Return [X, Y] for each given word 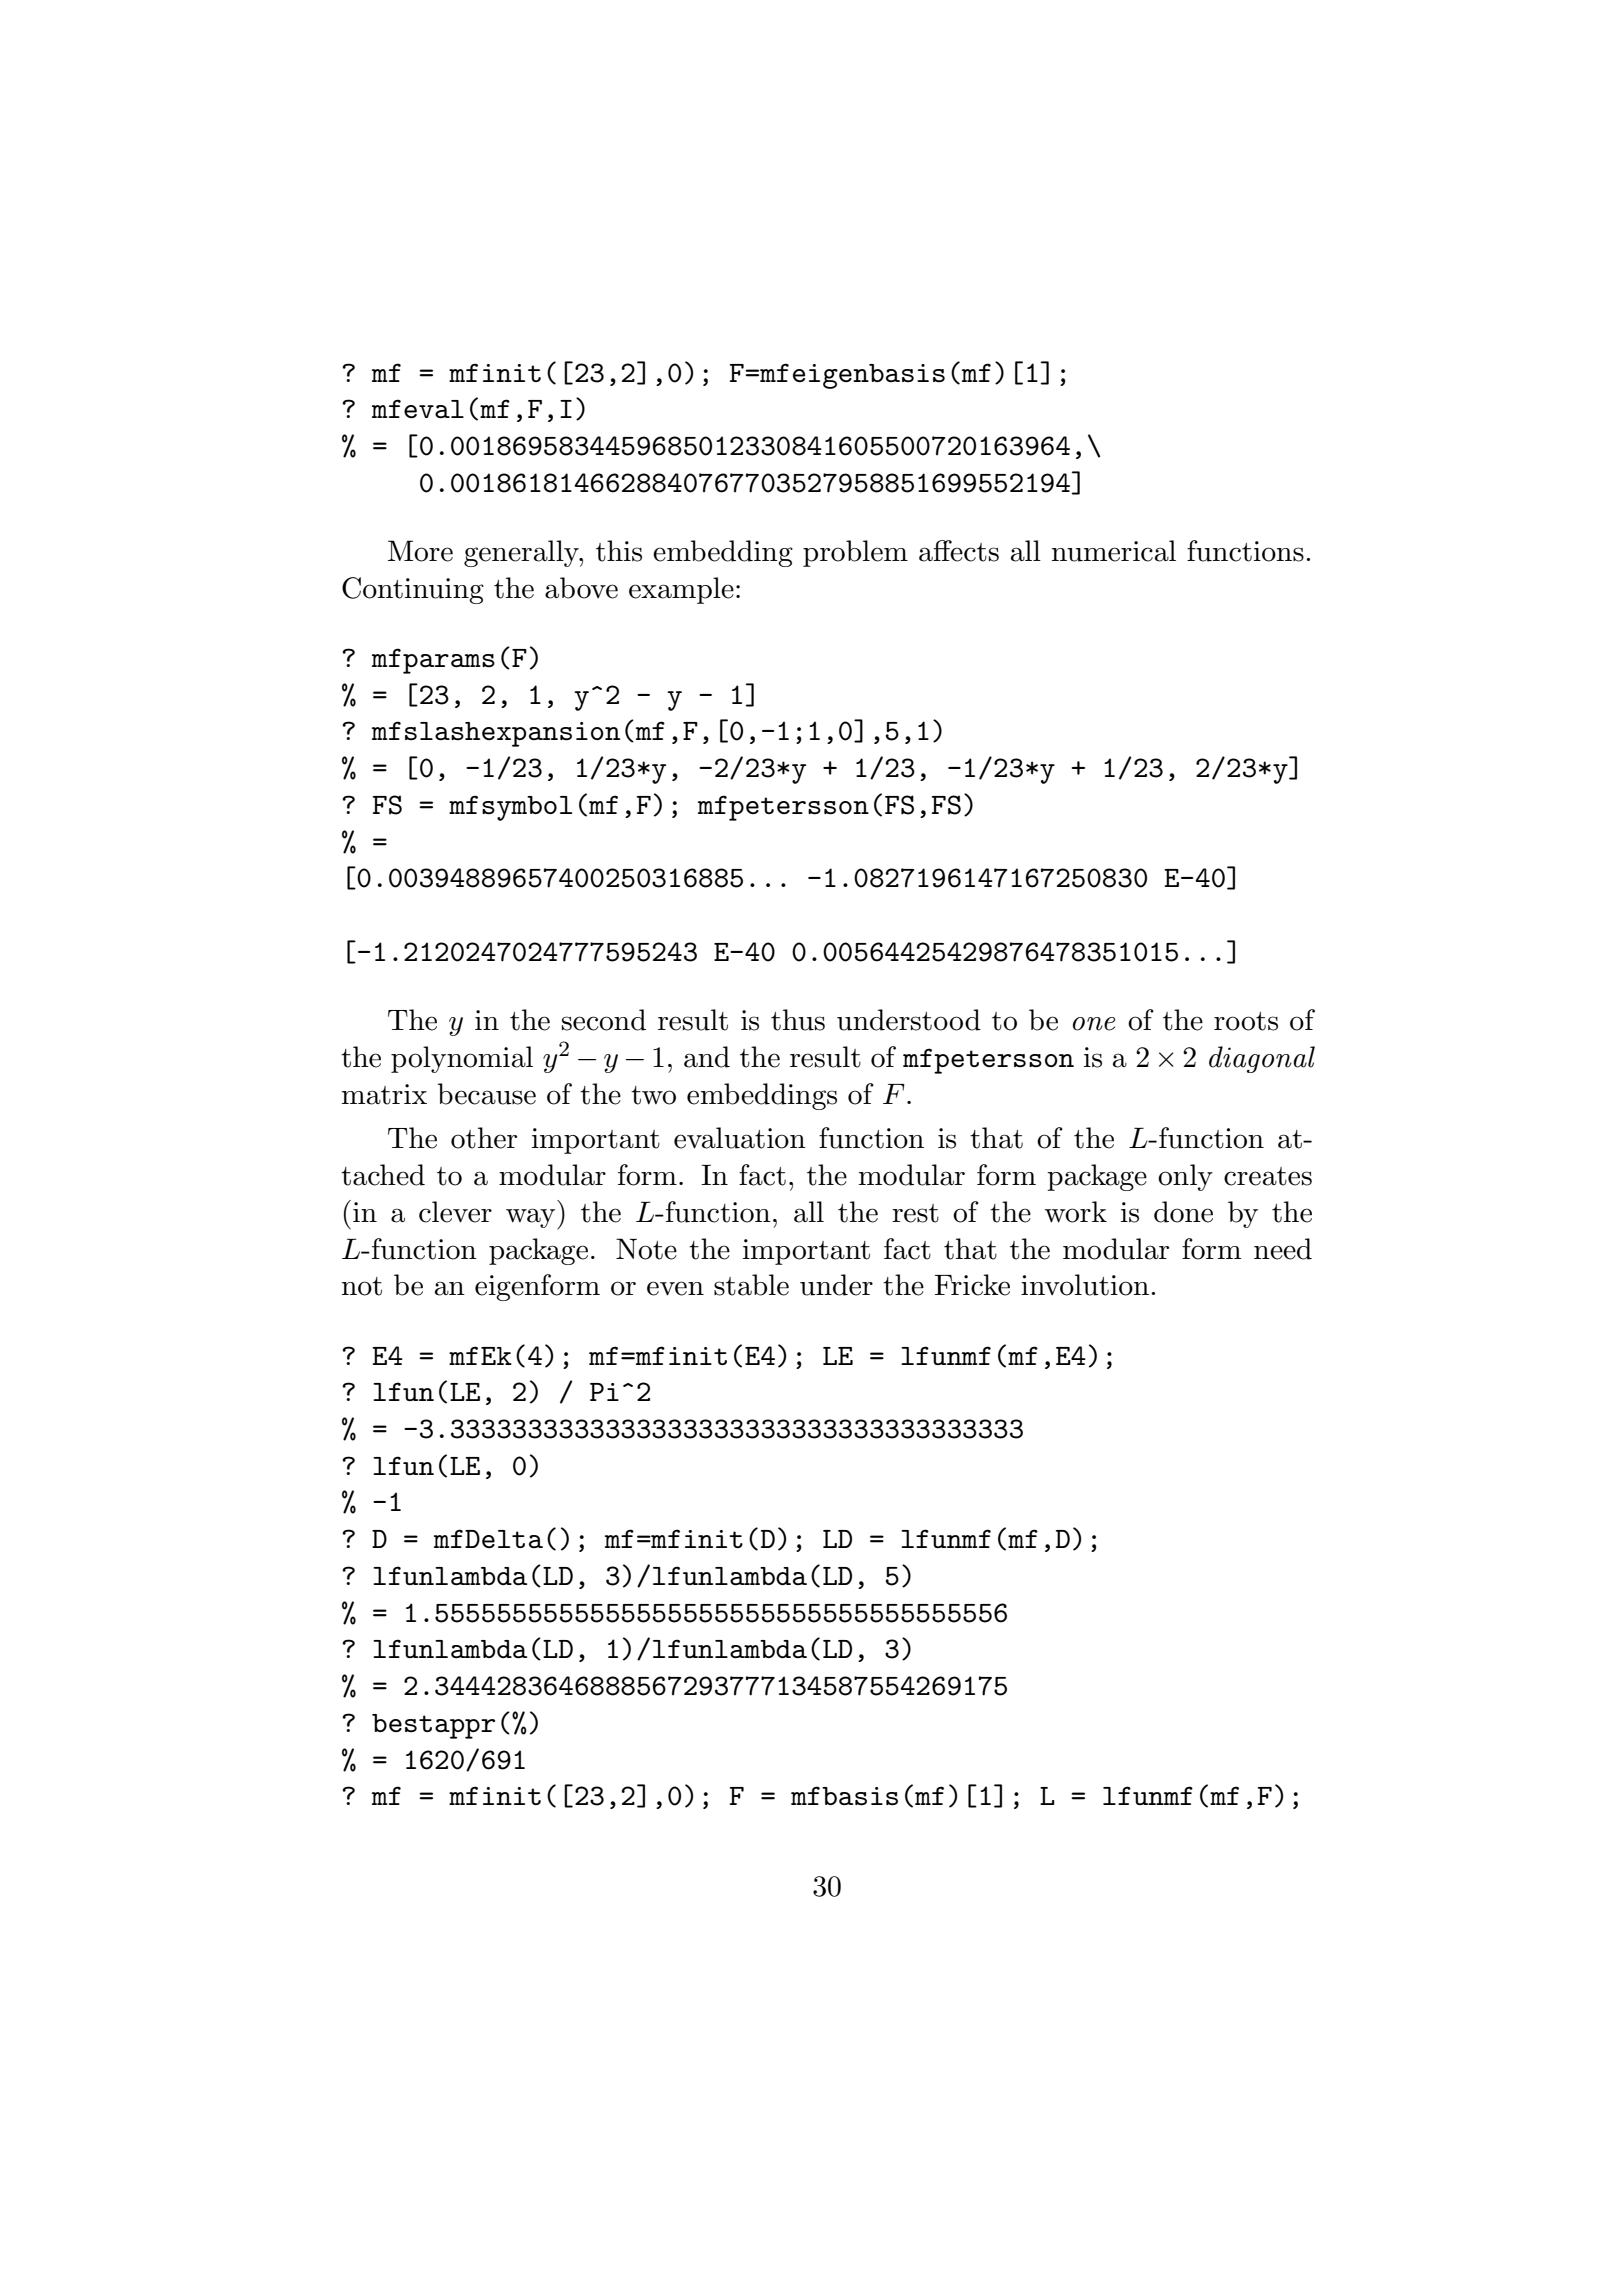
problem [855, 553]
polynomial [462, 1059]
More [420, 551]
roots [1246, 1021]
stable [751, 1285]
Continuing [413, 590]
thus [798, 1020]
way [532, 1219]
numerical [1114, 551]
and [707, 1057]
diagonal [1262, 1059]
